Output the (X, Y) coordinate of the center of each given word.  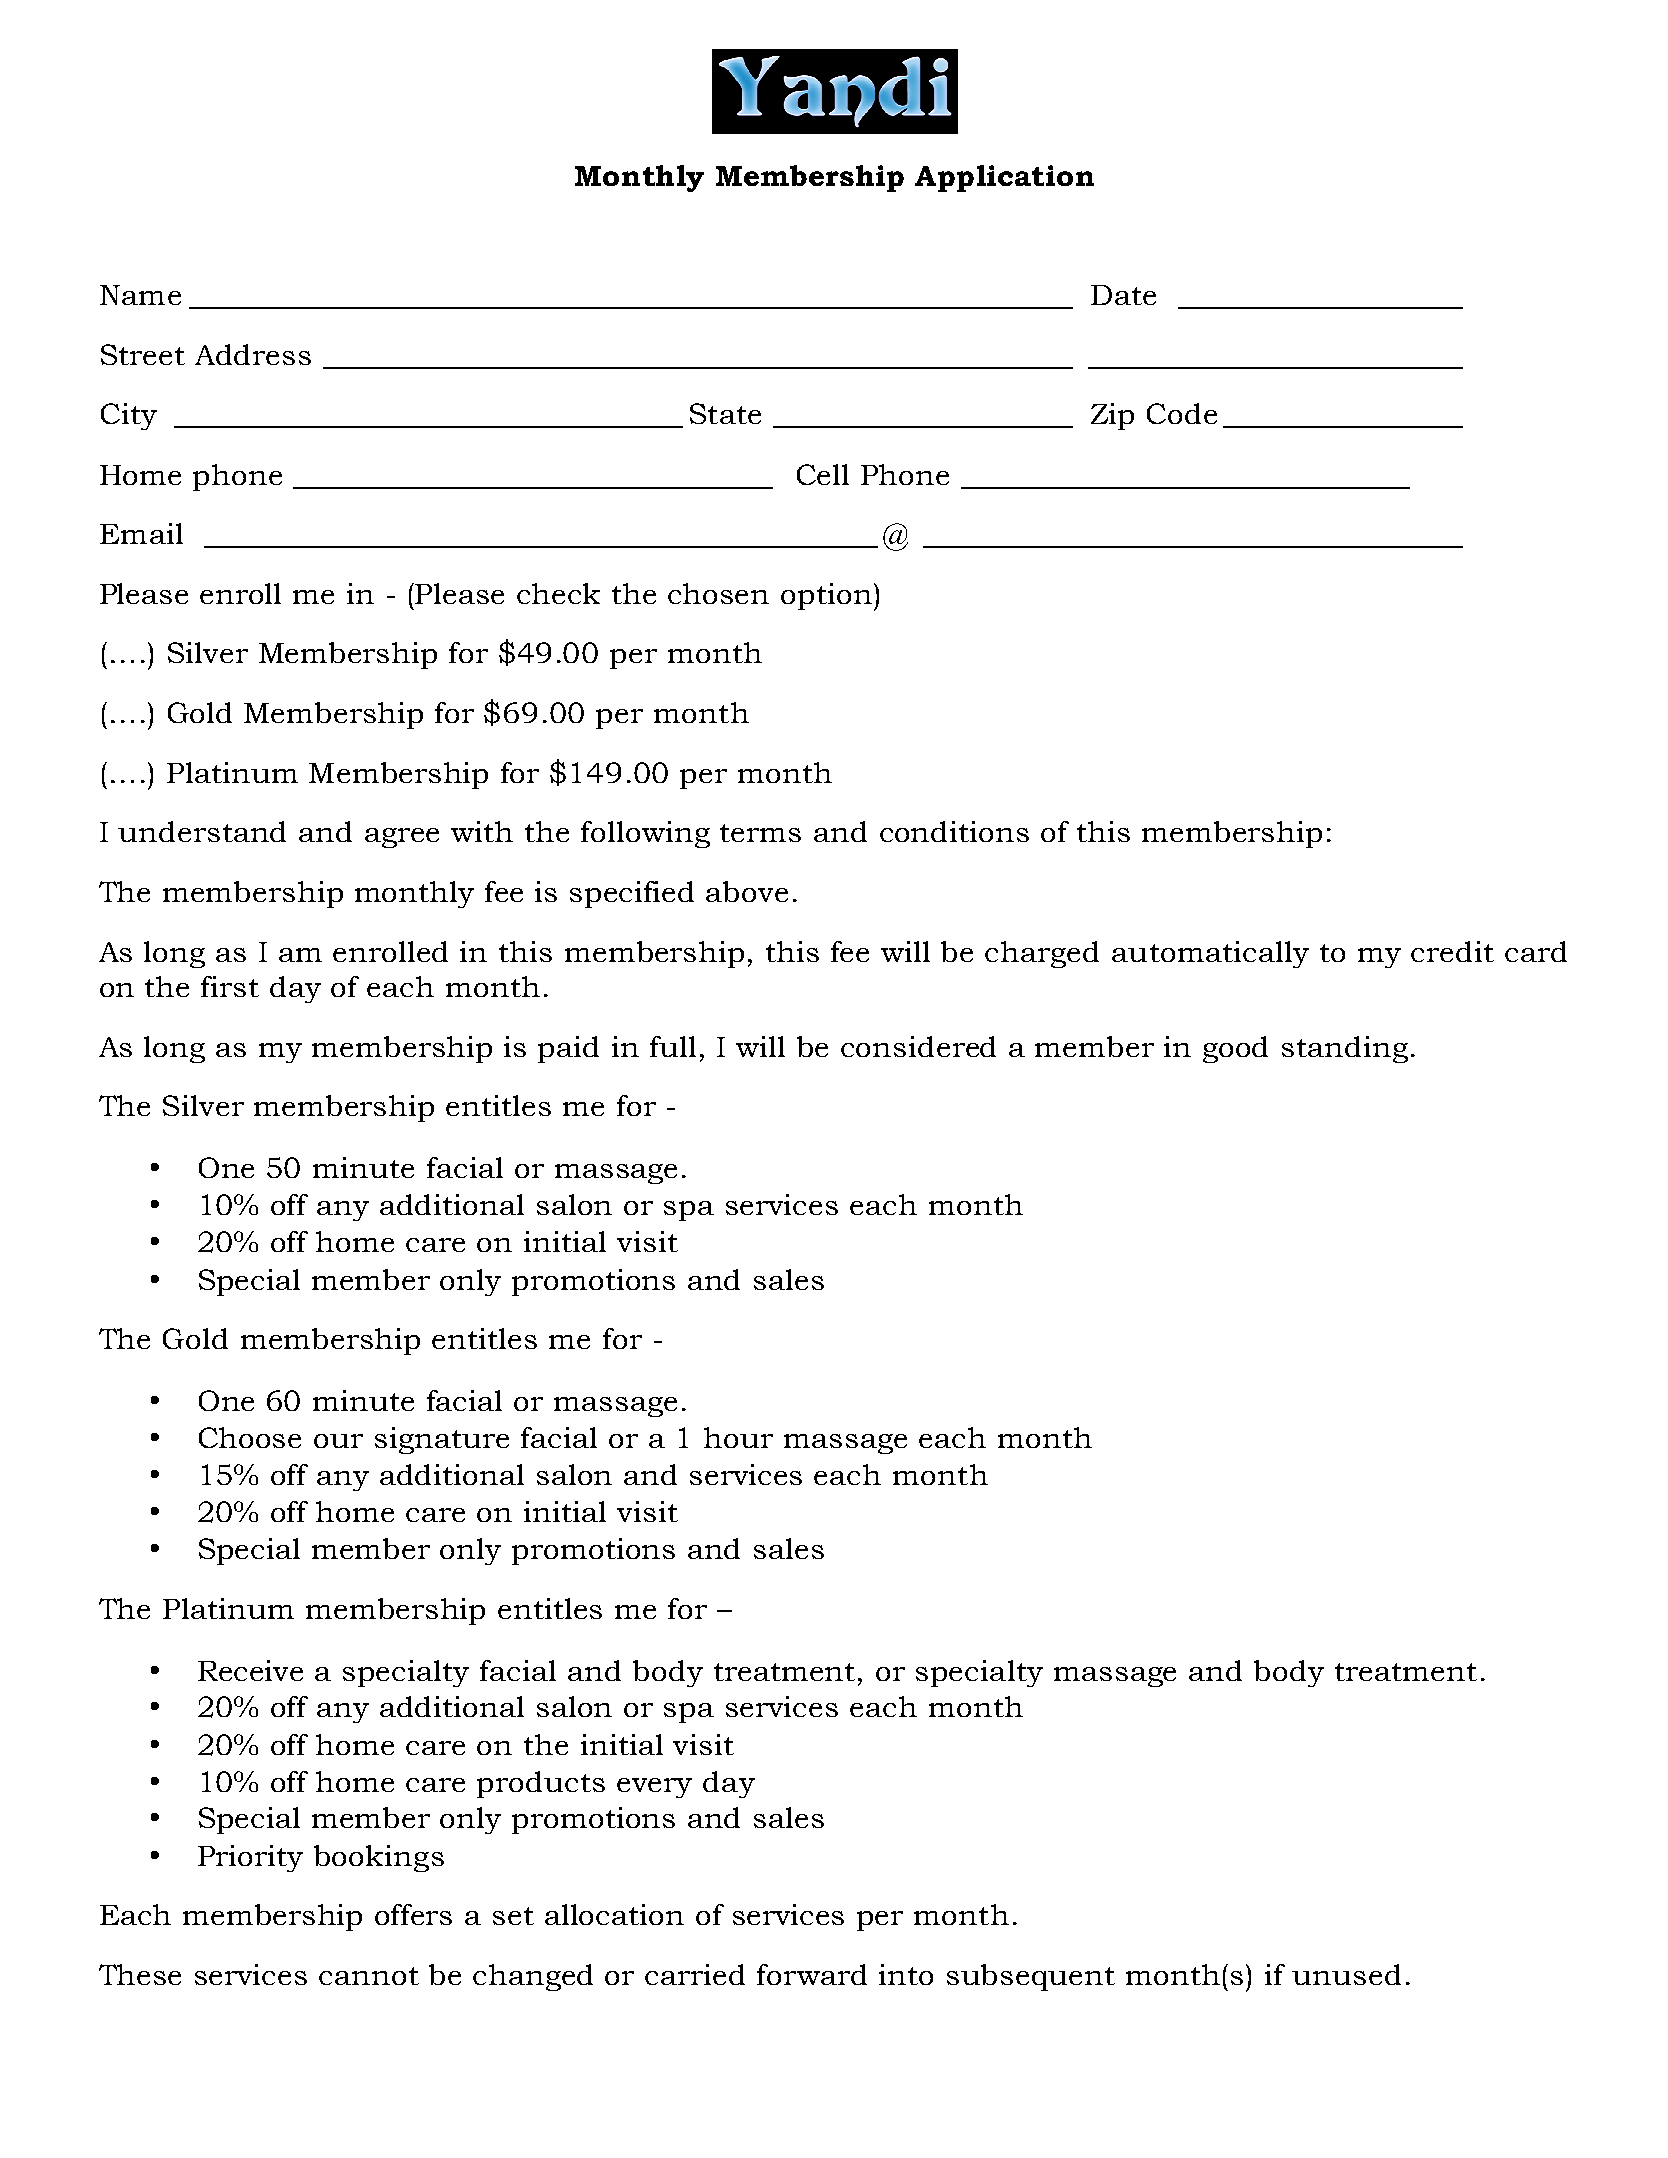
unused (1346, 1974)
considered (918, 1046)
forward (812, 1974)
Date (1123, 295)
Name (140, 295)
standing (1345, 1049)
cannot (369, 1976)
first (230, 986)
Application (1004, 178)
